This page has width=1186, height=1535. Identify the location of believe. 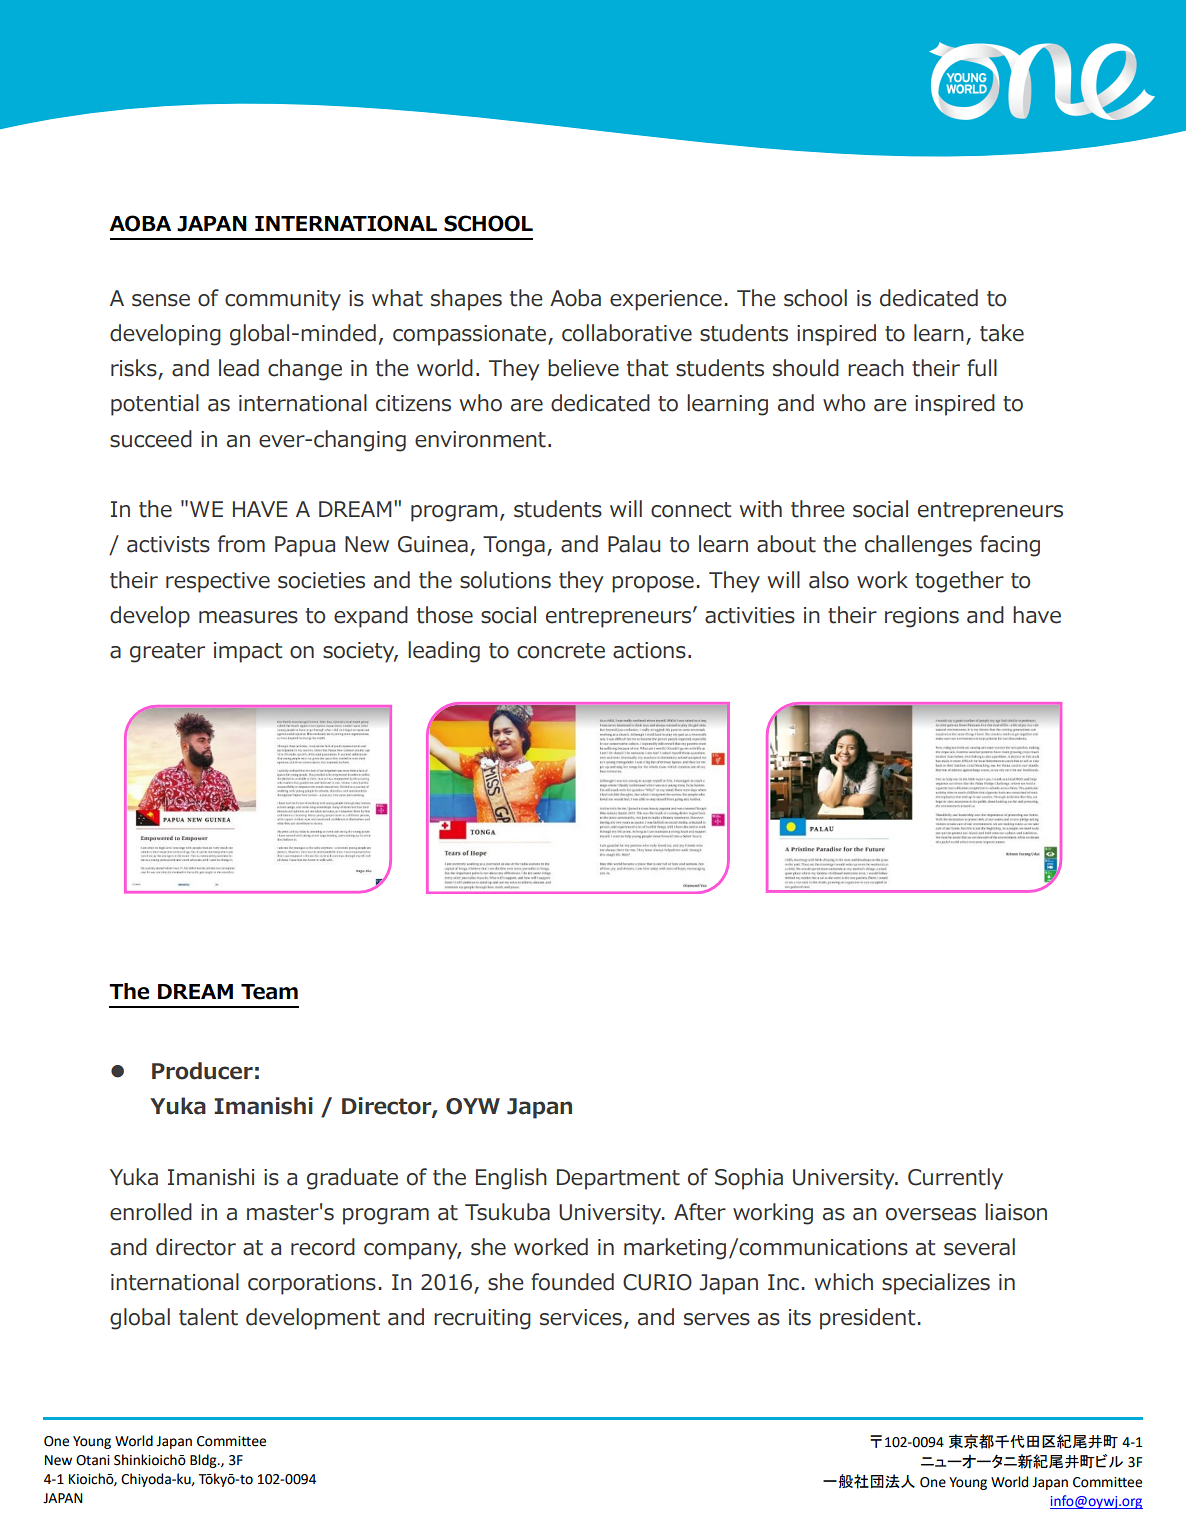
(583, 368).
